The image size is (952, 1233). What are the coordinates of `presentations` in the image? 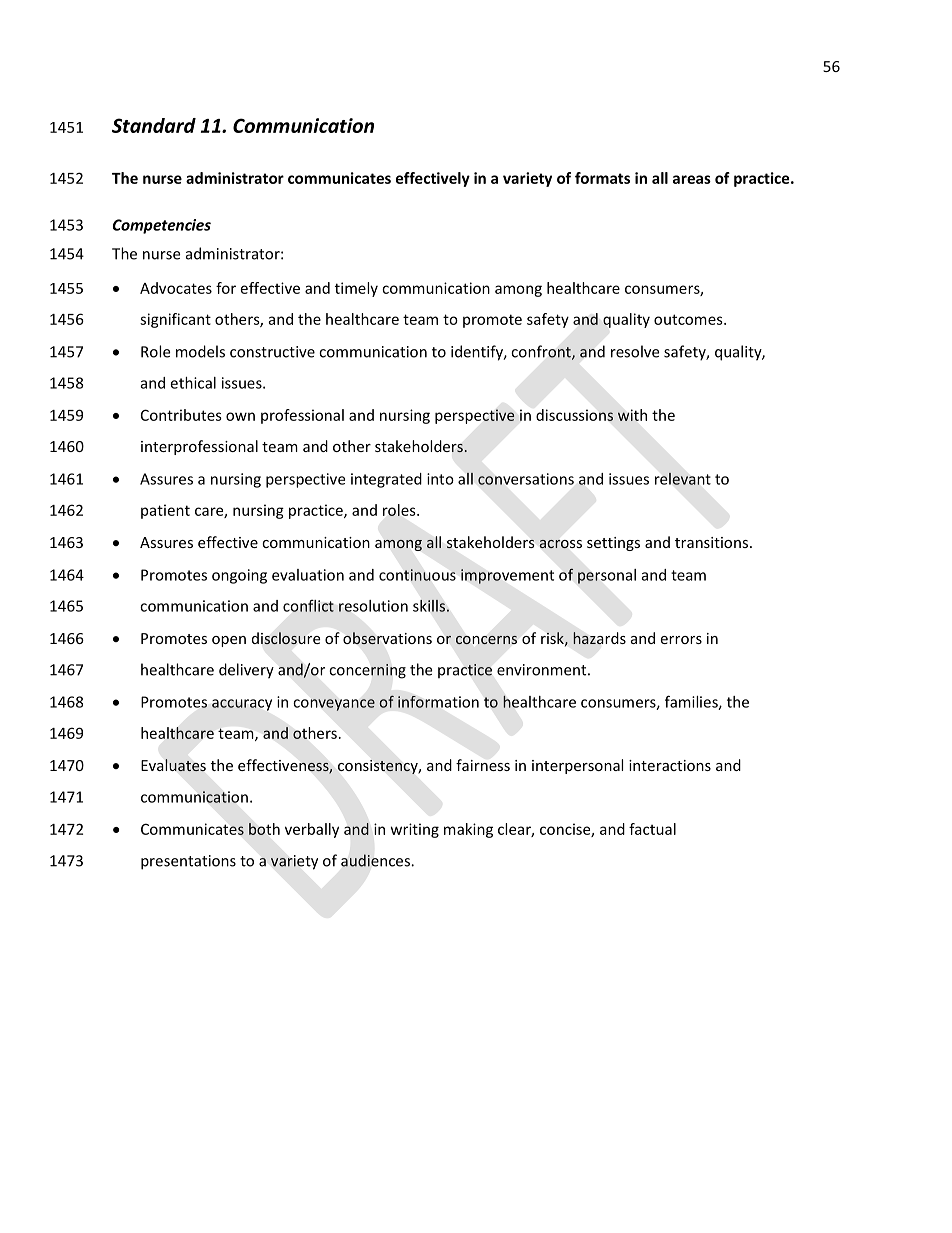 It's located at (188, 862).
